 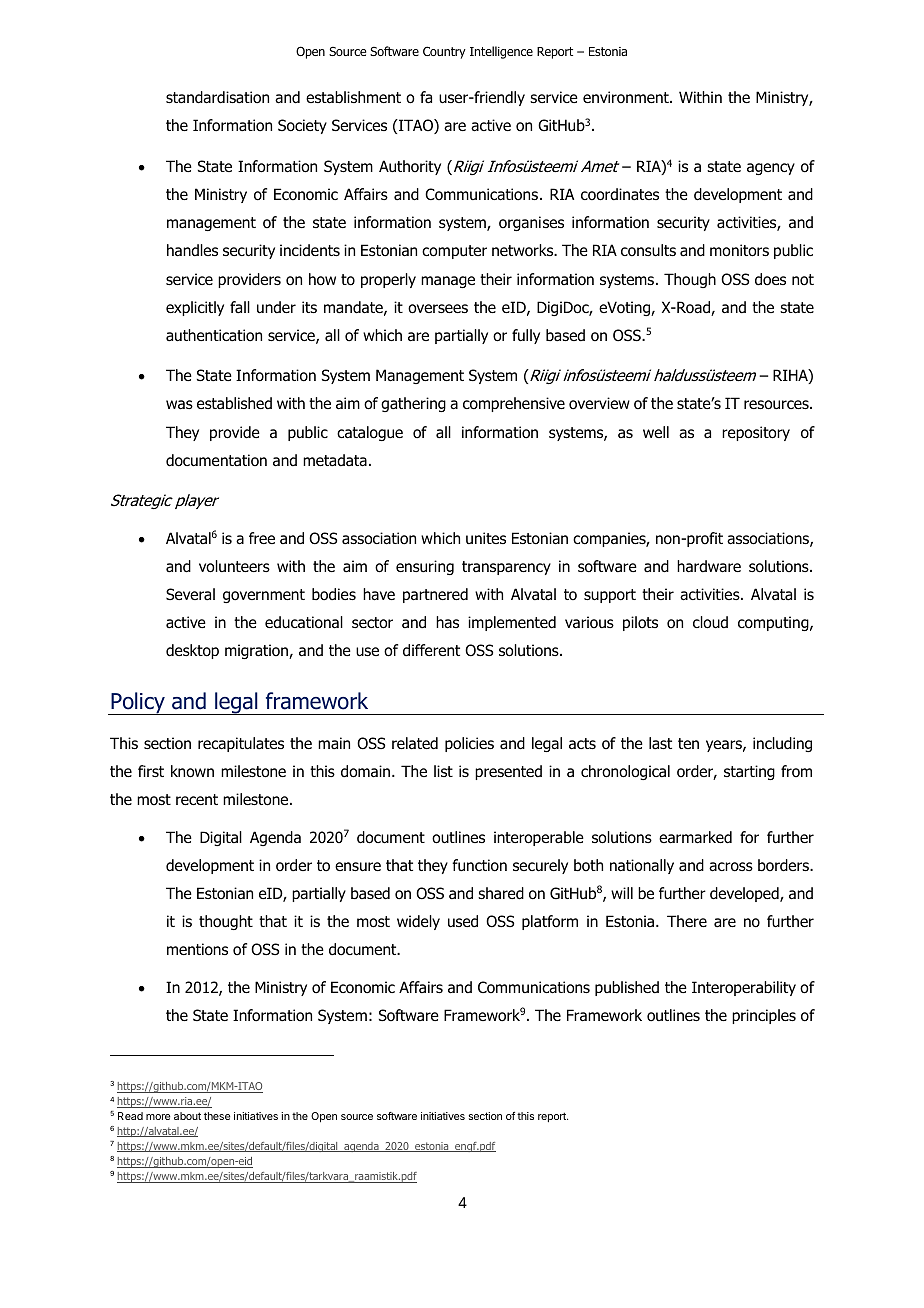 I want to click on standardisation, so click(x=217, y=97).
